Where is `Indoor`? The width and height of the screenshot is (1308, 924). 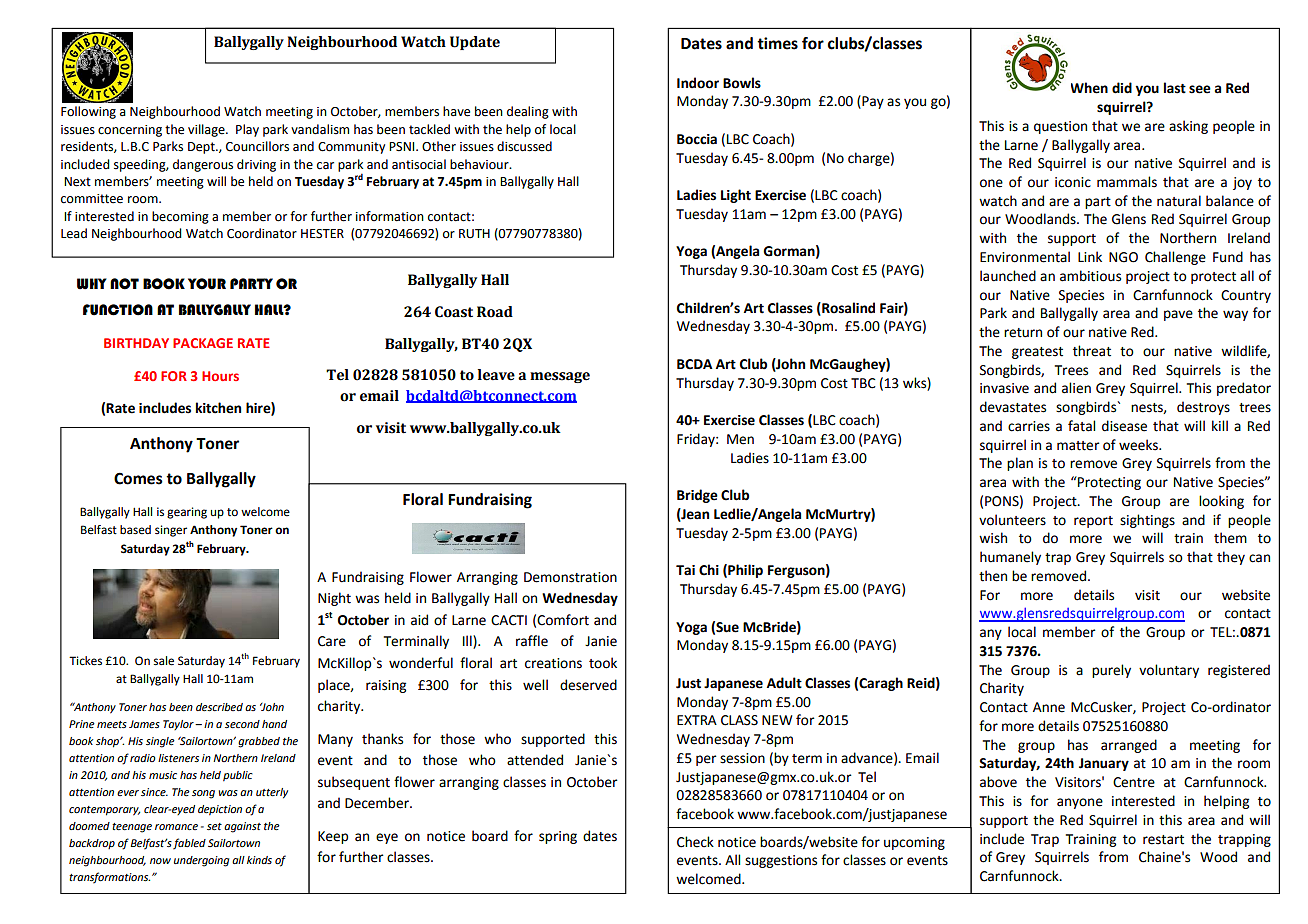 Indoor is located at coordinates (698, 83).
